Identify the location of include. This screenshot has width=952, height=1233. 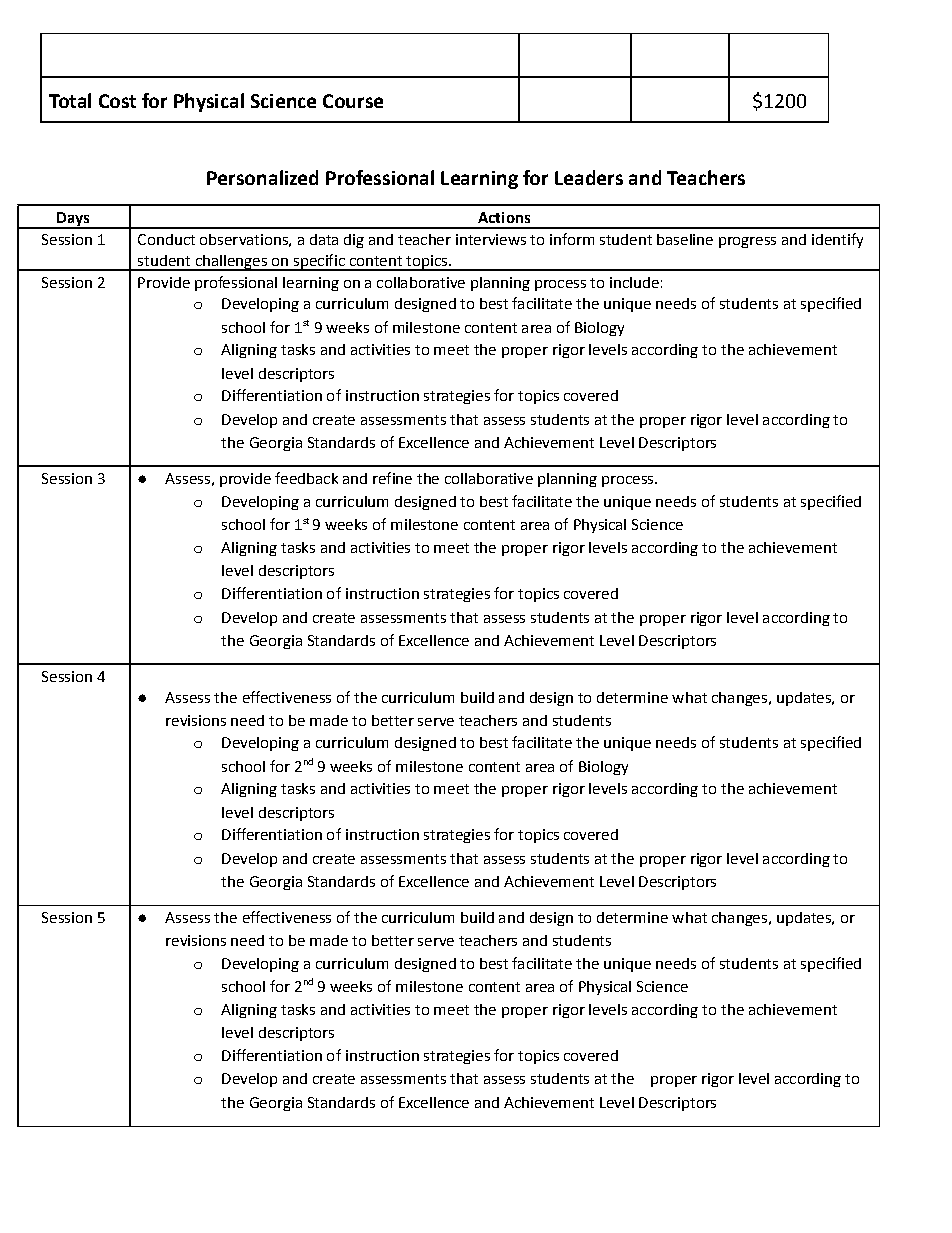
(634, 282).
